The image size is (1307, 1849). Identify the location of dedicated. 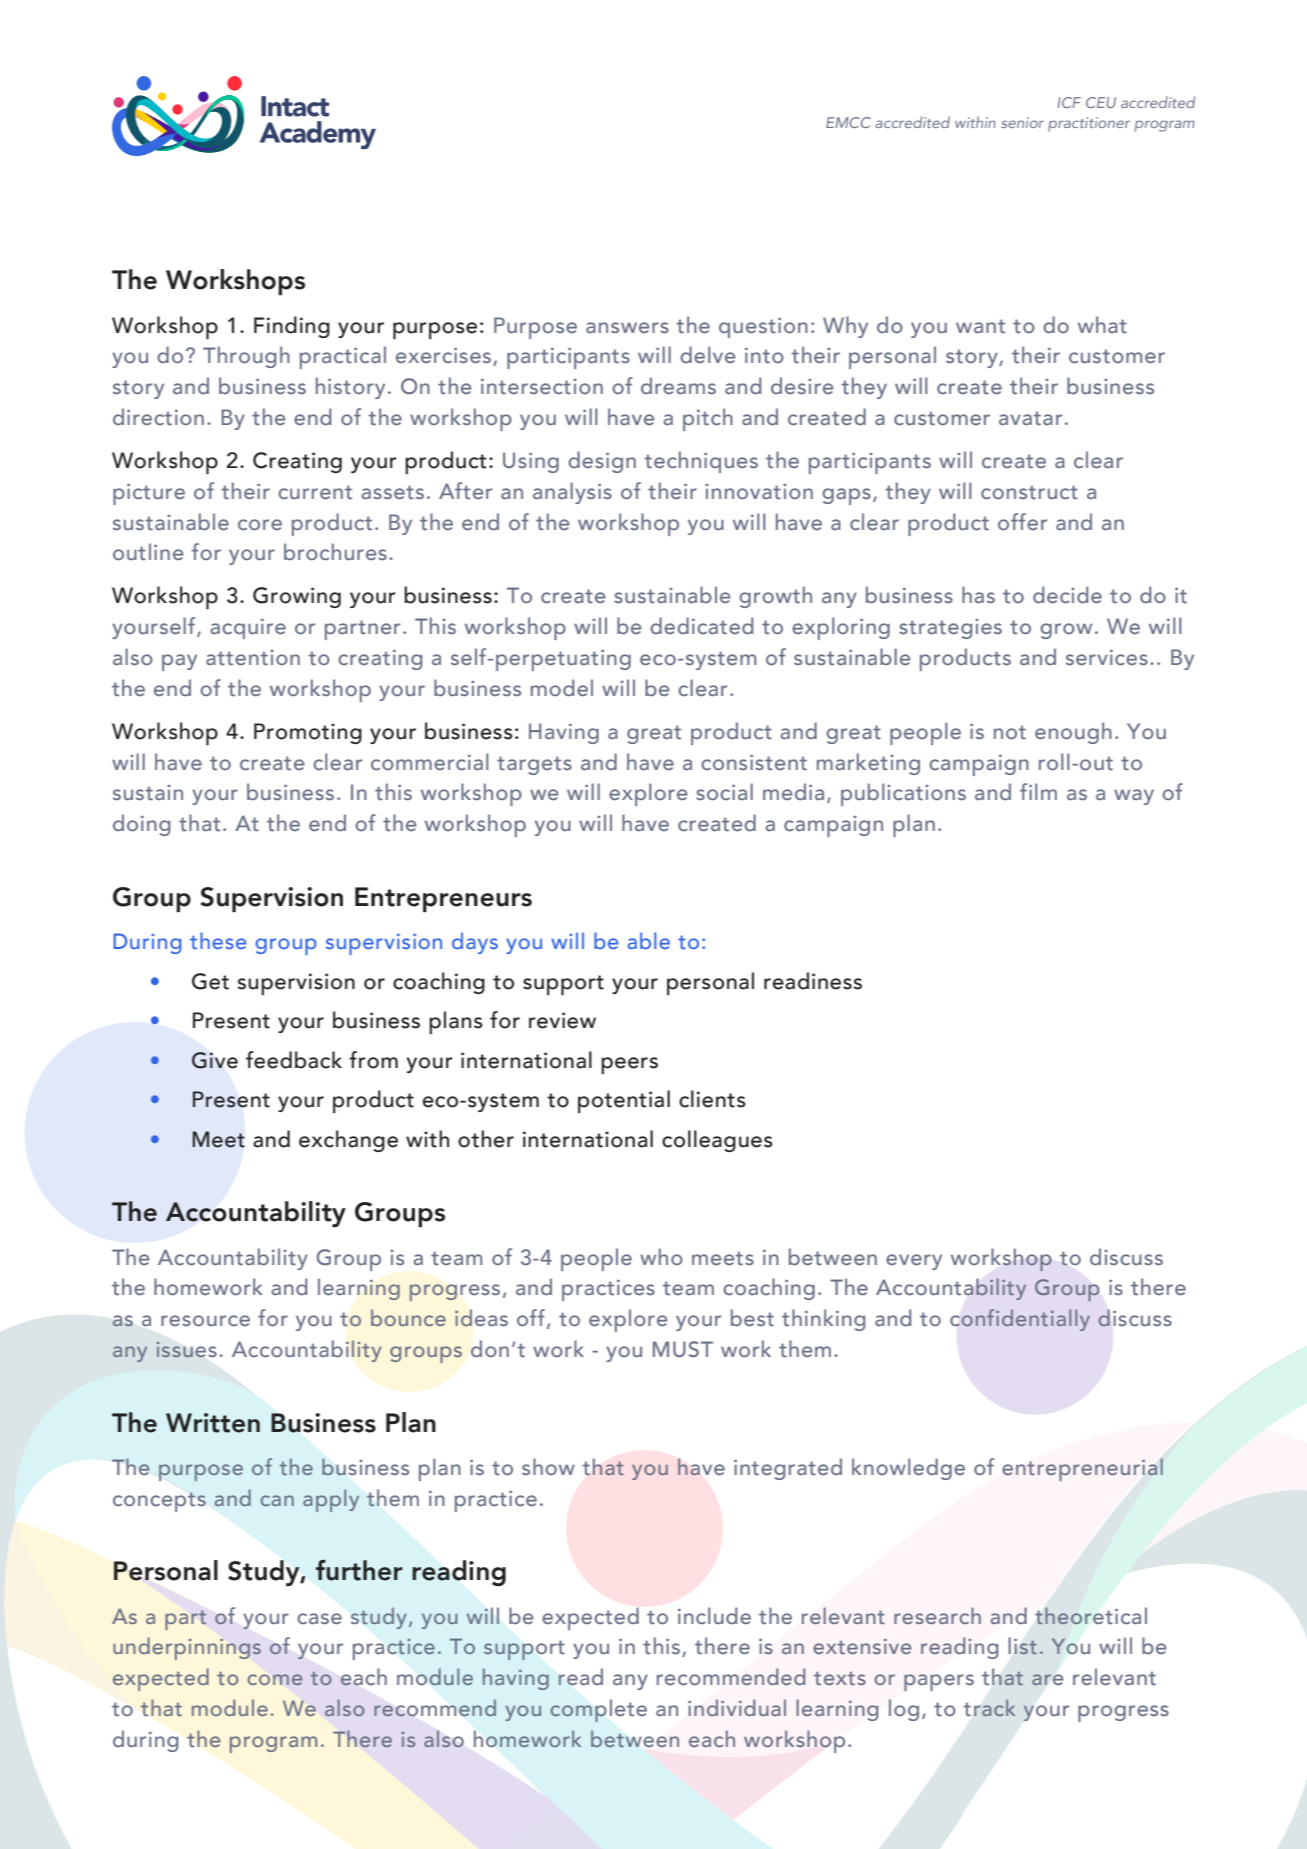
(701, 626).
